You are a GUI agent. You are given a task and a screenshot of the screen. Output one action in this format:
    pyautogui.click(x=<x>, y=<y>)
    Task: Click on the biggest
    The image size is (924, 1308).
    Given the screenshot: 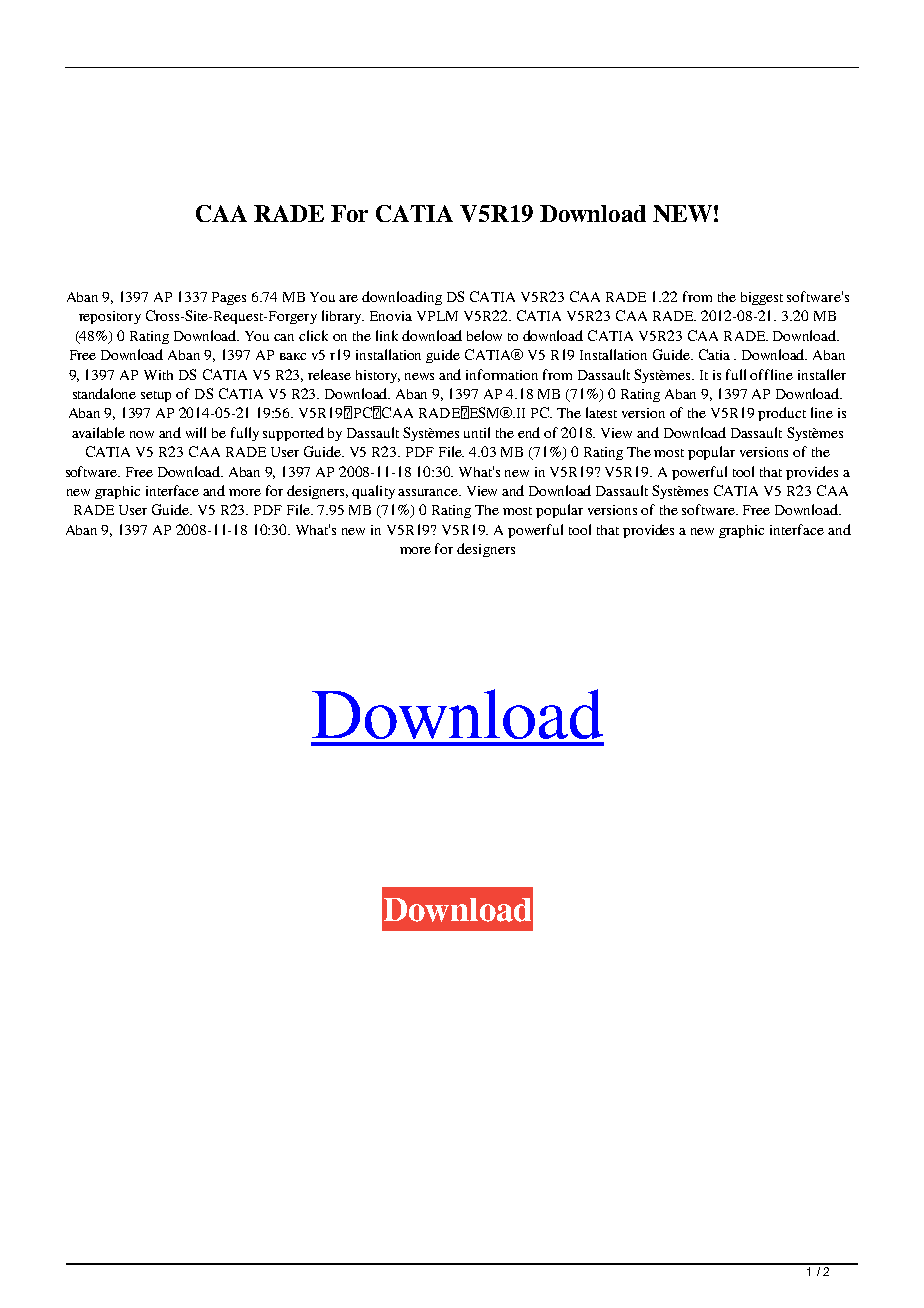 What is the action you would take?
    pyautogui.click(x=762, y=298)
